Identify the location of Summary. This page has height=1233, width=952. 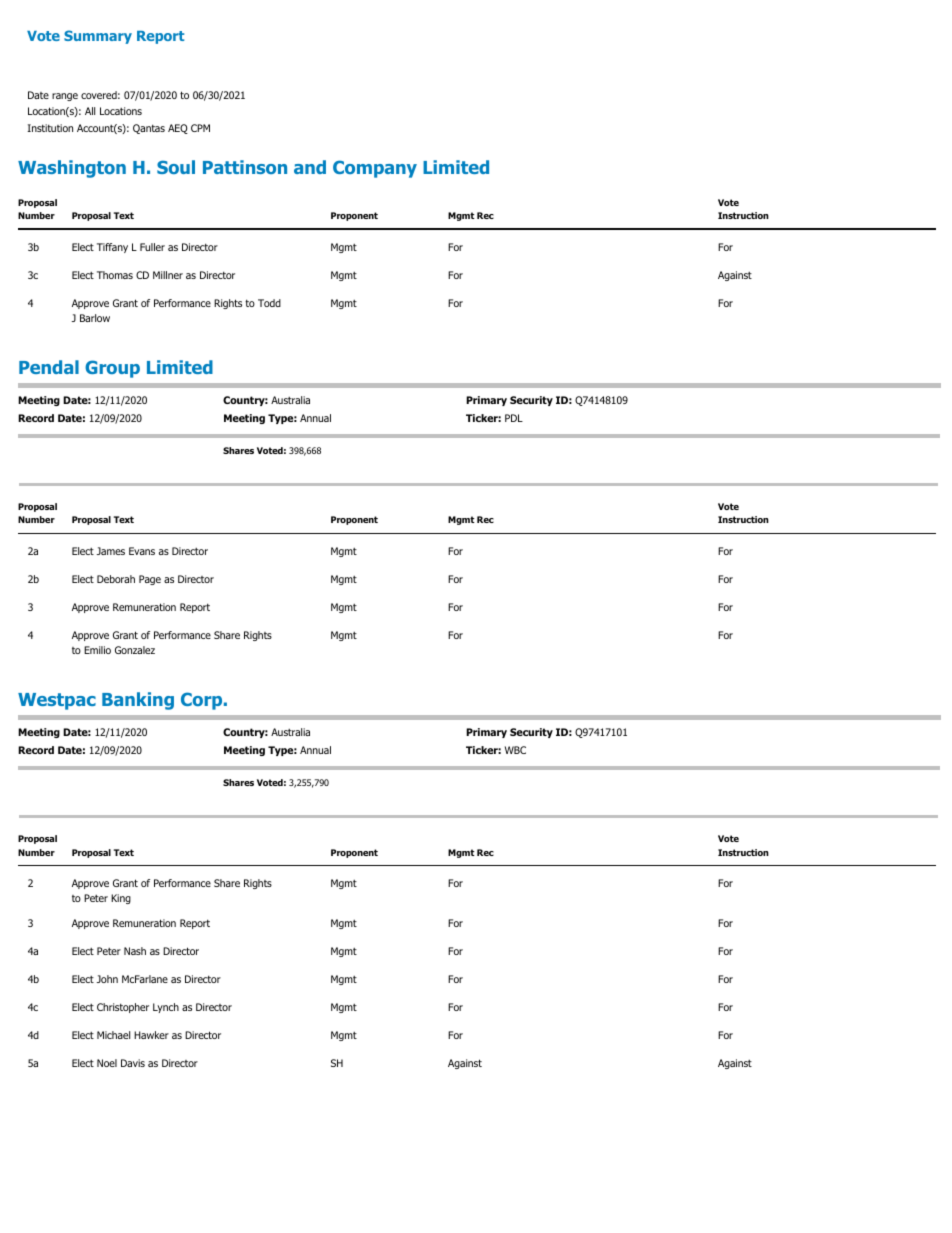
(98, 37).
